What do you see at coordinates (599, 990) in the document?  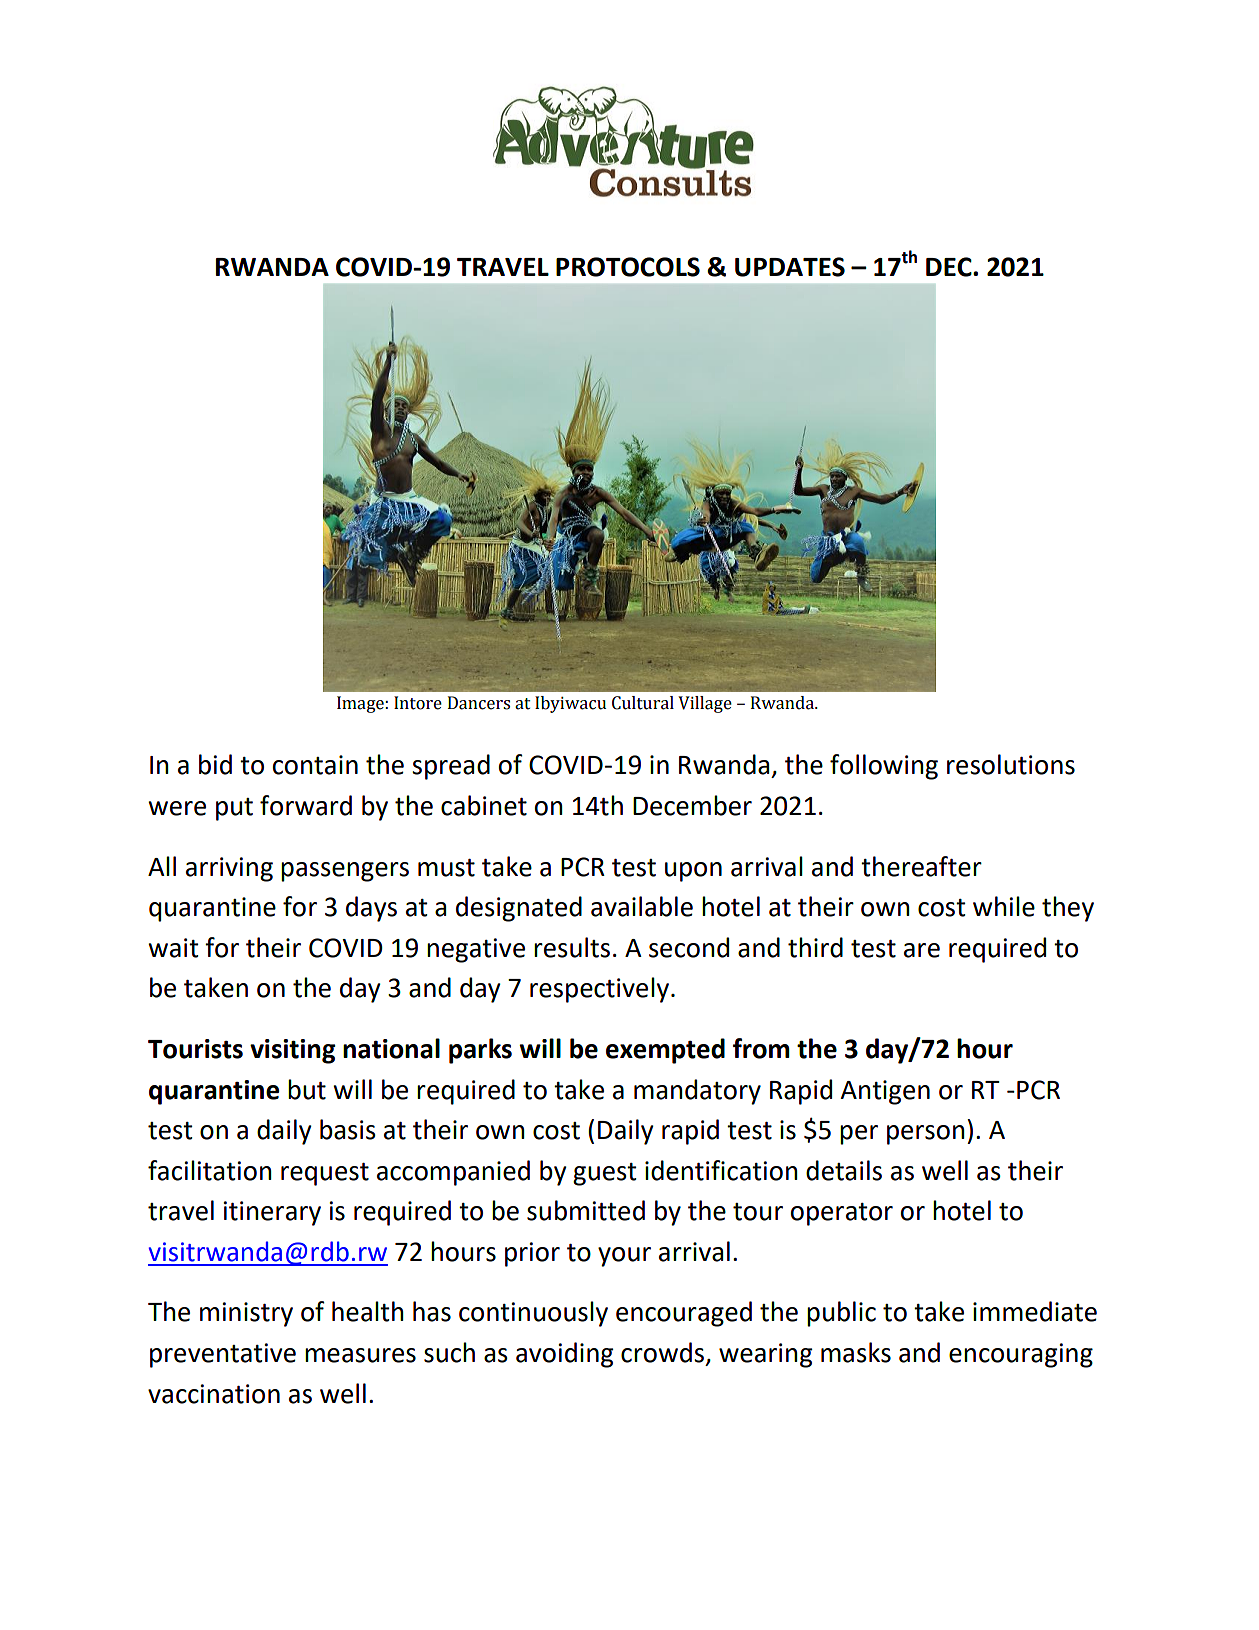 I see `respectively` at bounding box center [599, 990].
